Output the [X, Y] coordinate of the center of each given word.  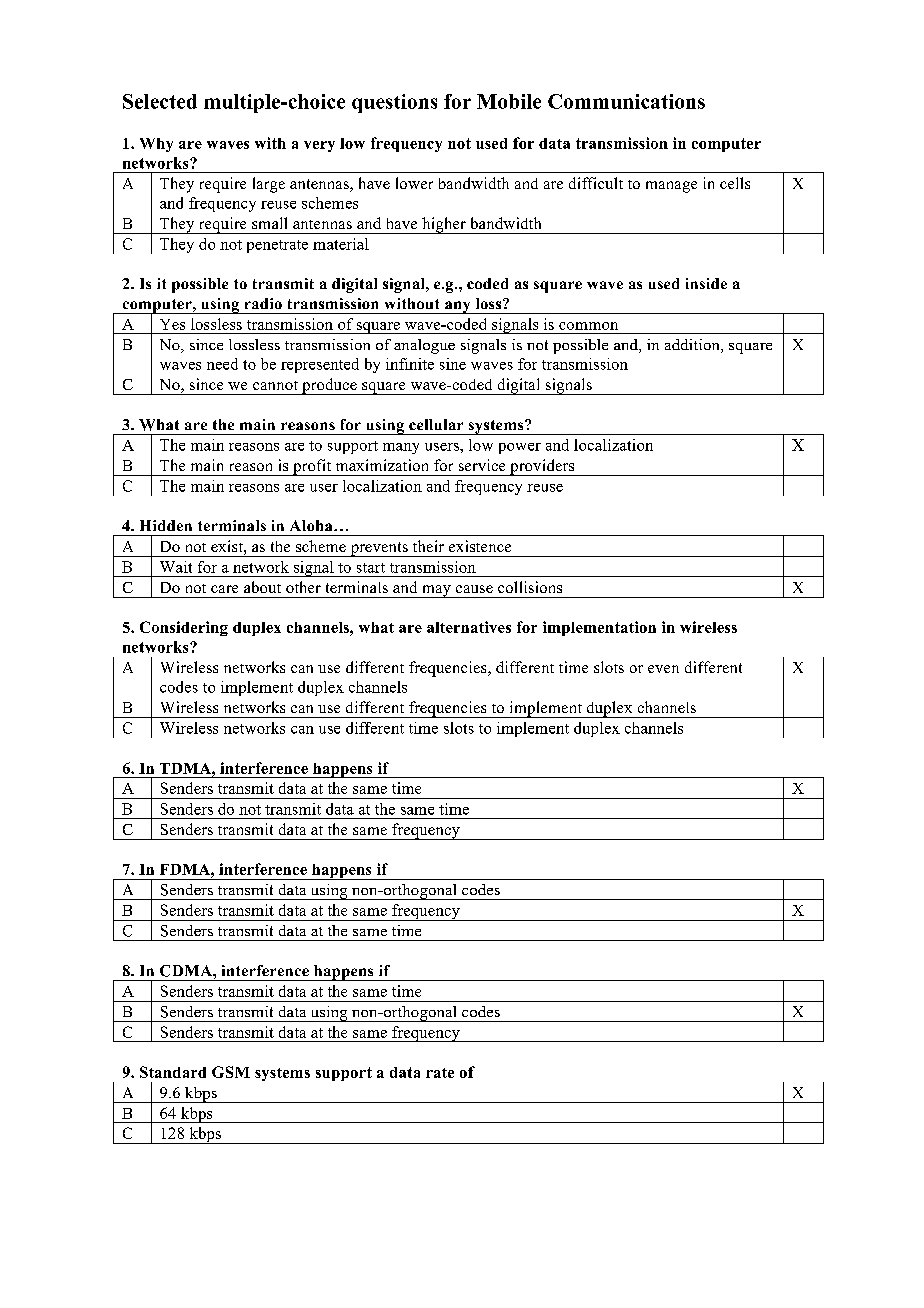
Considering [184, 628]
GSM [231, 1072]
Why [156, 145]
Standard [173, 1072]
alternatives [469, 627]
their [428, 546]
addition [693, 346]
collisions [530, 587]
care [224, 589]
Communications [626, 101]
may [436, 591]
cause [474, 589]
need [222, 364]
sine [453, 364]
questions [394, 103]
